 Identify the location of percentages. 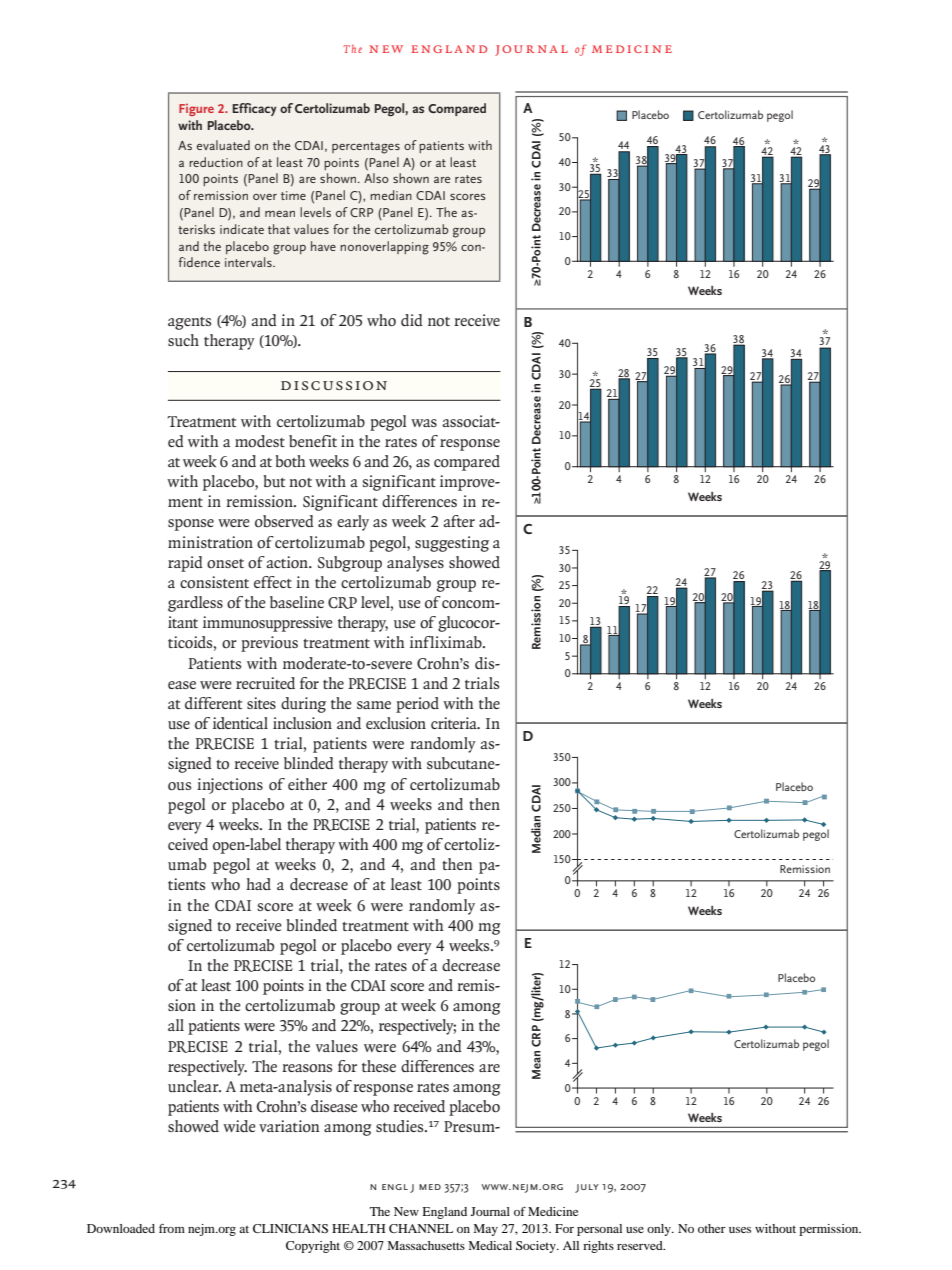
(366, 148).
